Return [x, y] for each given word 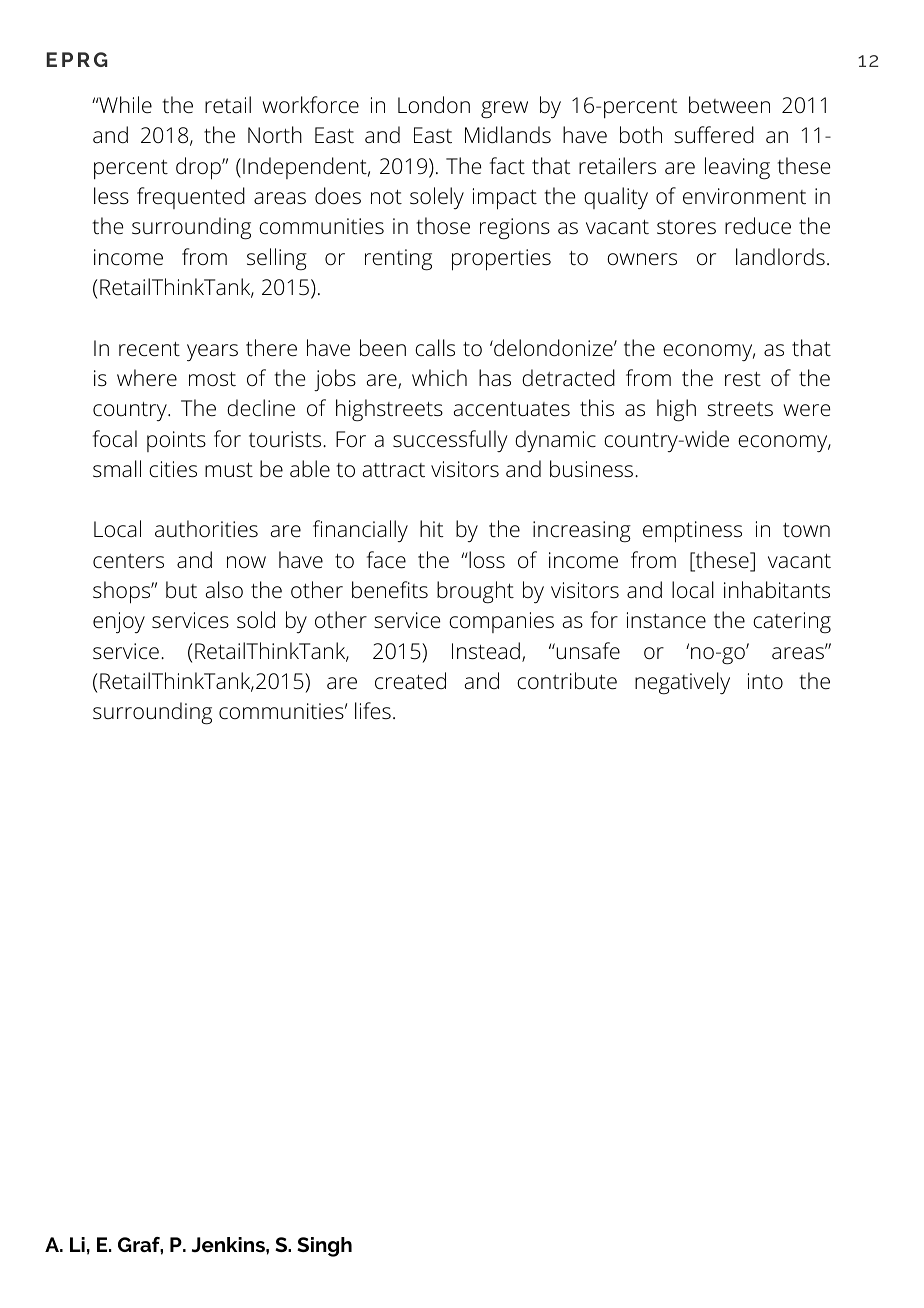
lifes [373, 710]
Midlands [508, 135]
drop [199, 168]
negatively [682, 683]
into [765, 681]
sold [256, 619]
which [439, 378]
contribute [567, 681]
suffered [714, 135]
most [212, 379]
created [410, 681]
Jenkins [229, 1244]
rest [743, 379]
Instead [486, 651]
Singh [324, 1247]
